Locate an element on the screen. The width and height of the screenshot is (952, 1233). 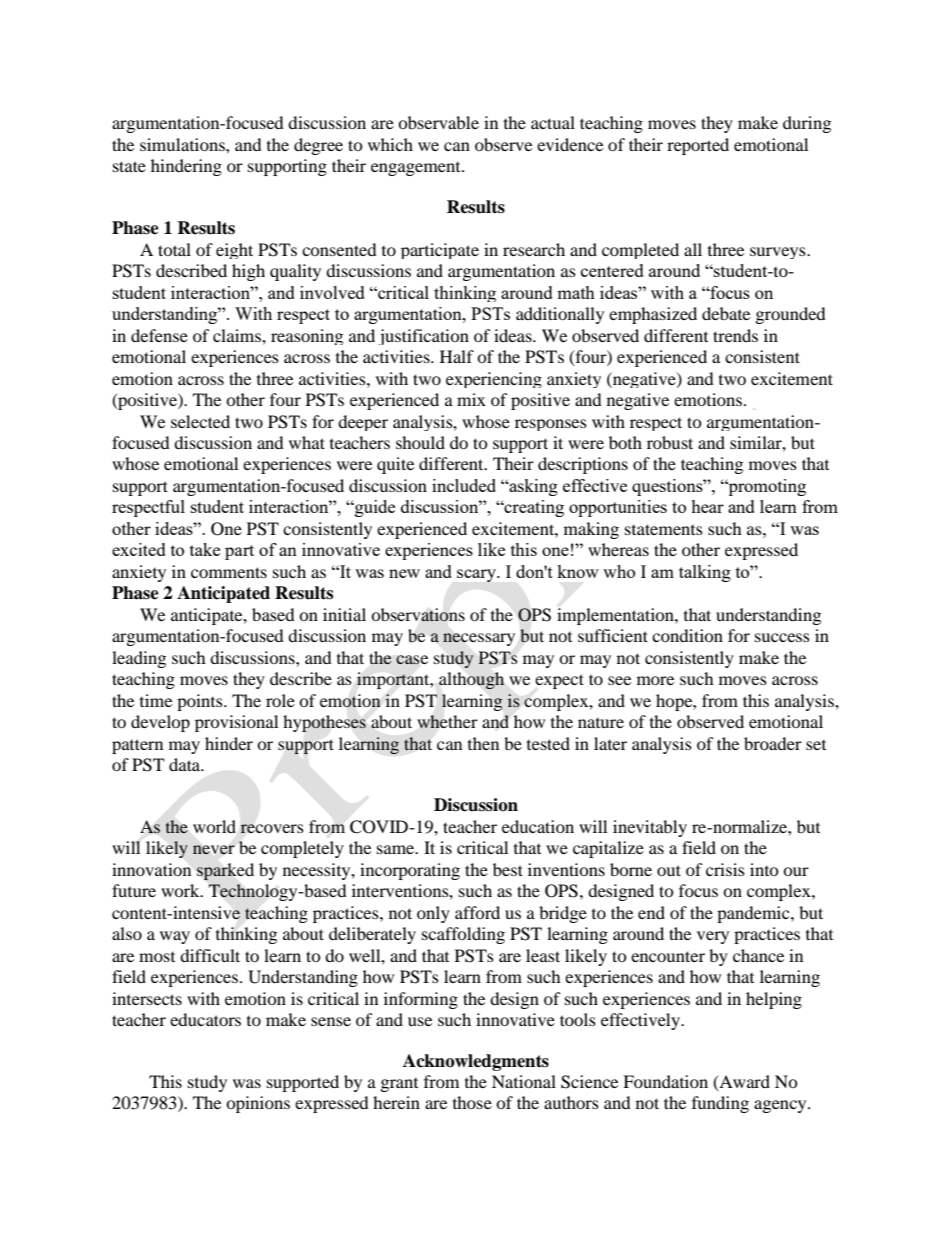
opinions is located at coordinates (258, 1104).
